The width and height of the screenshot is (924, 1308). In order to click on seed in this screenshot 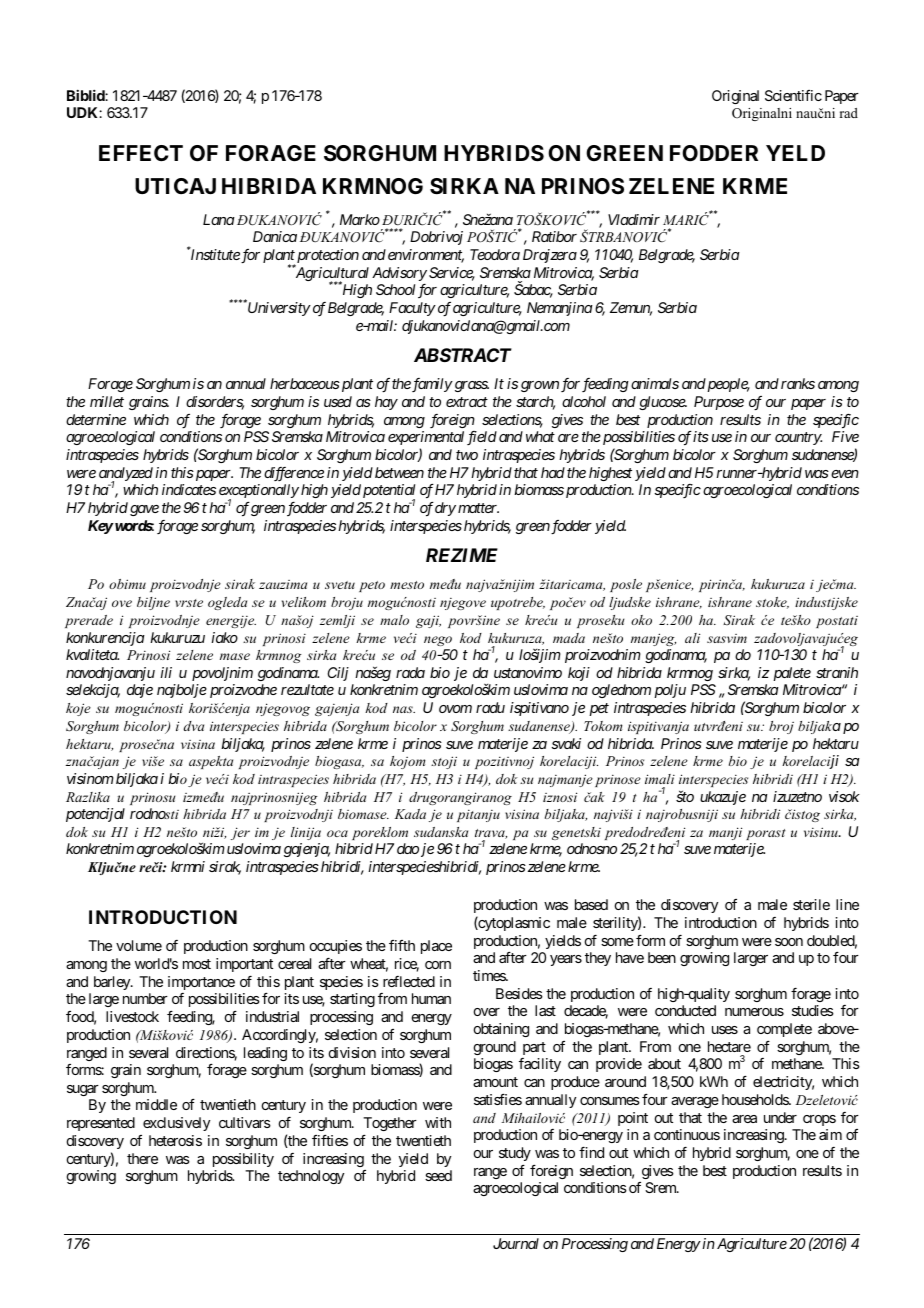, I will do `click(438, 1175)`.
